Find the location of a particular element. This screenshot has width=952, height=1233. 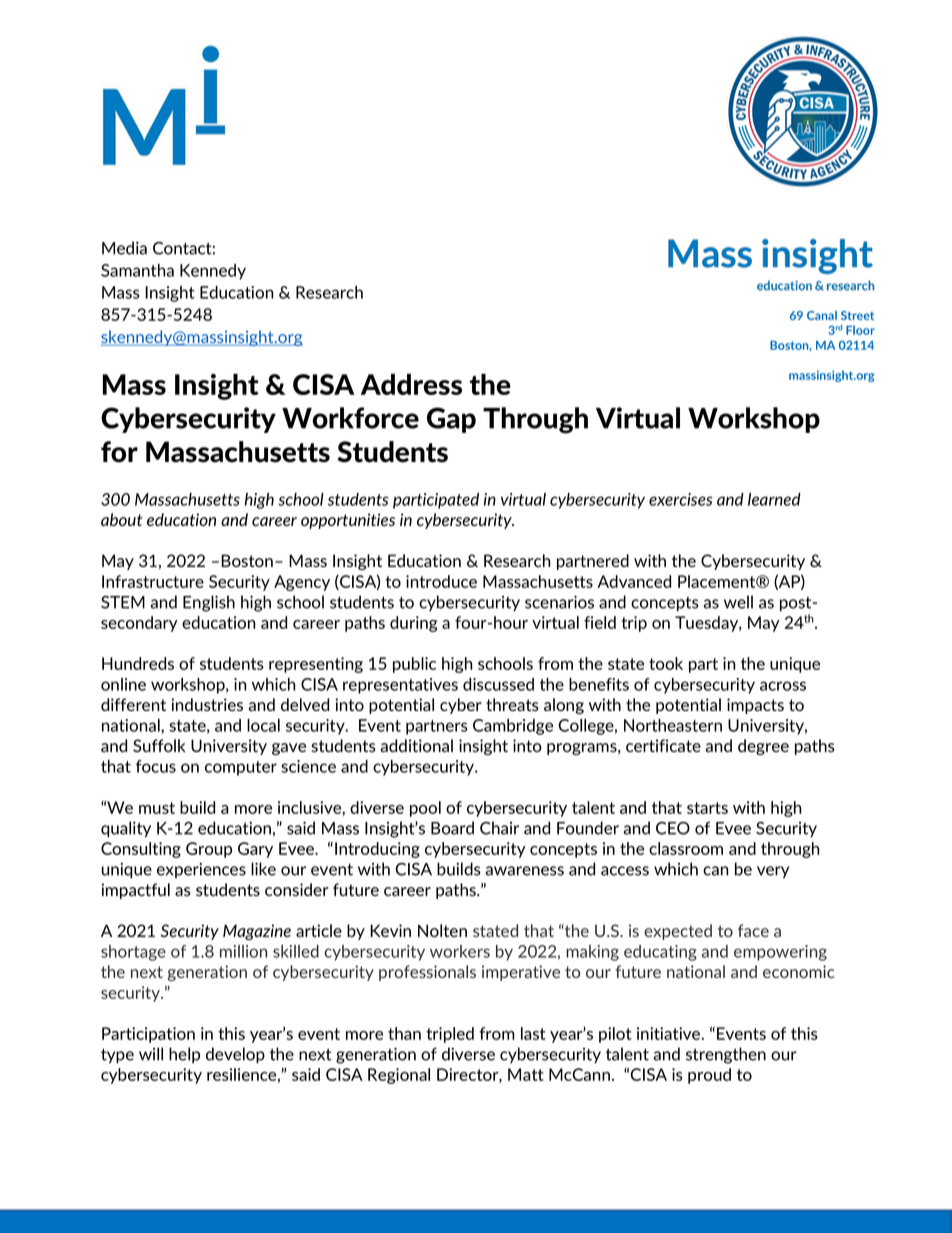

help is located at coordinates (184, 1055).
